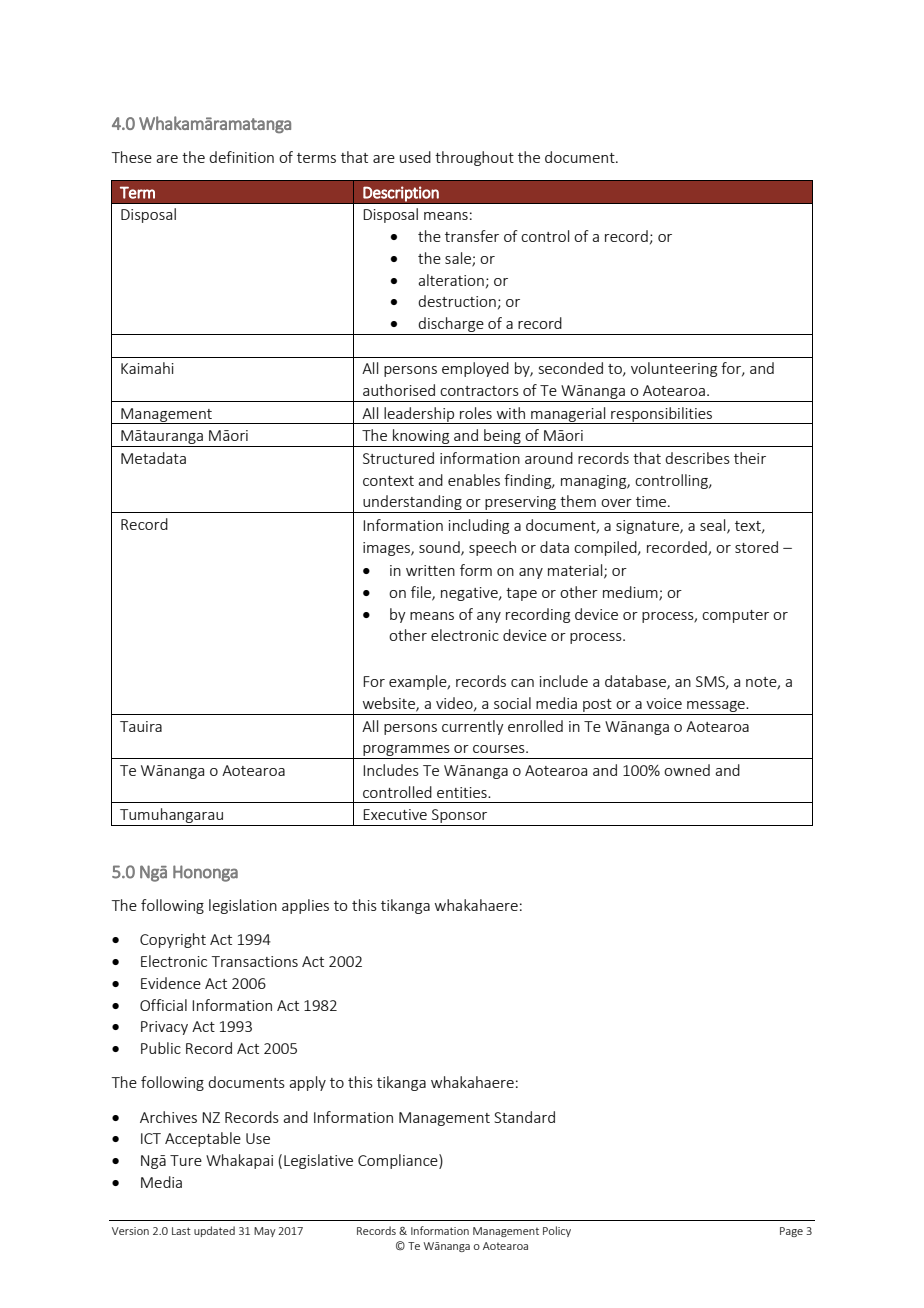 The width and height of the screenshot is (924, 1308). What do you see at coordinates (674, 369) in the screenshot?
I see `volunteering` at bounding box center [674, 369].
